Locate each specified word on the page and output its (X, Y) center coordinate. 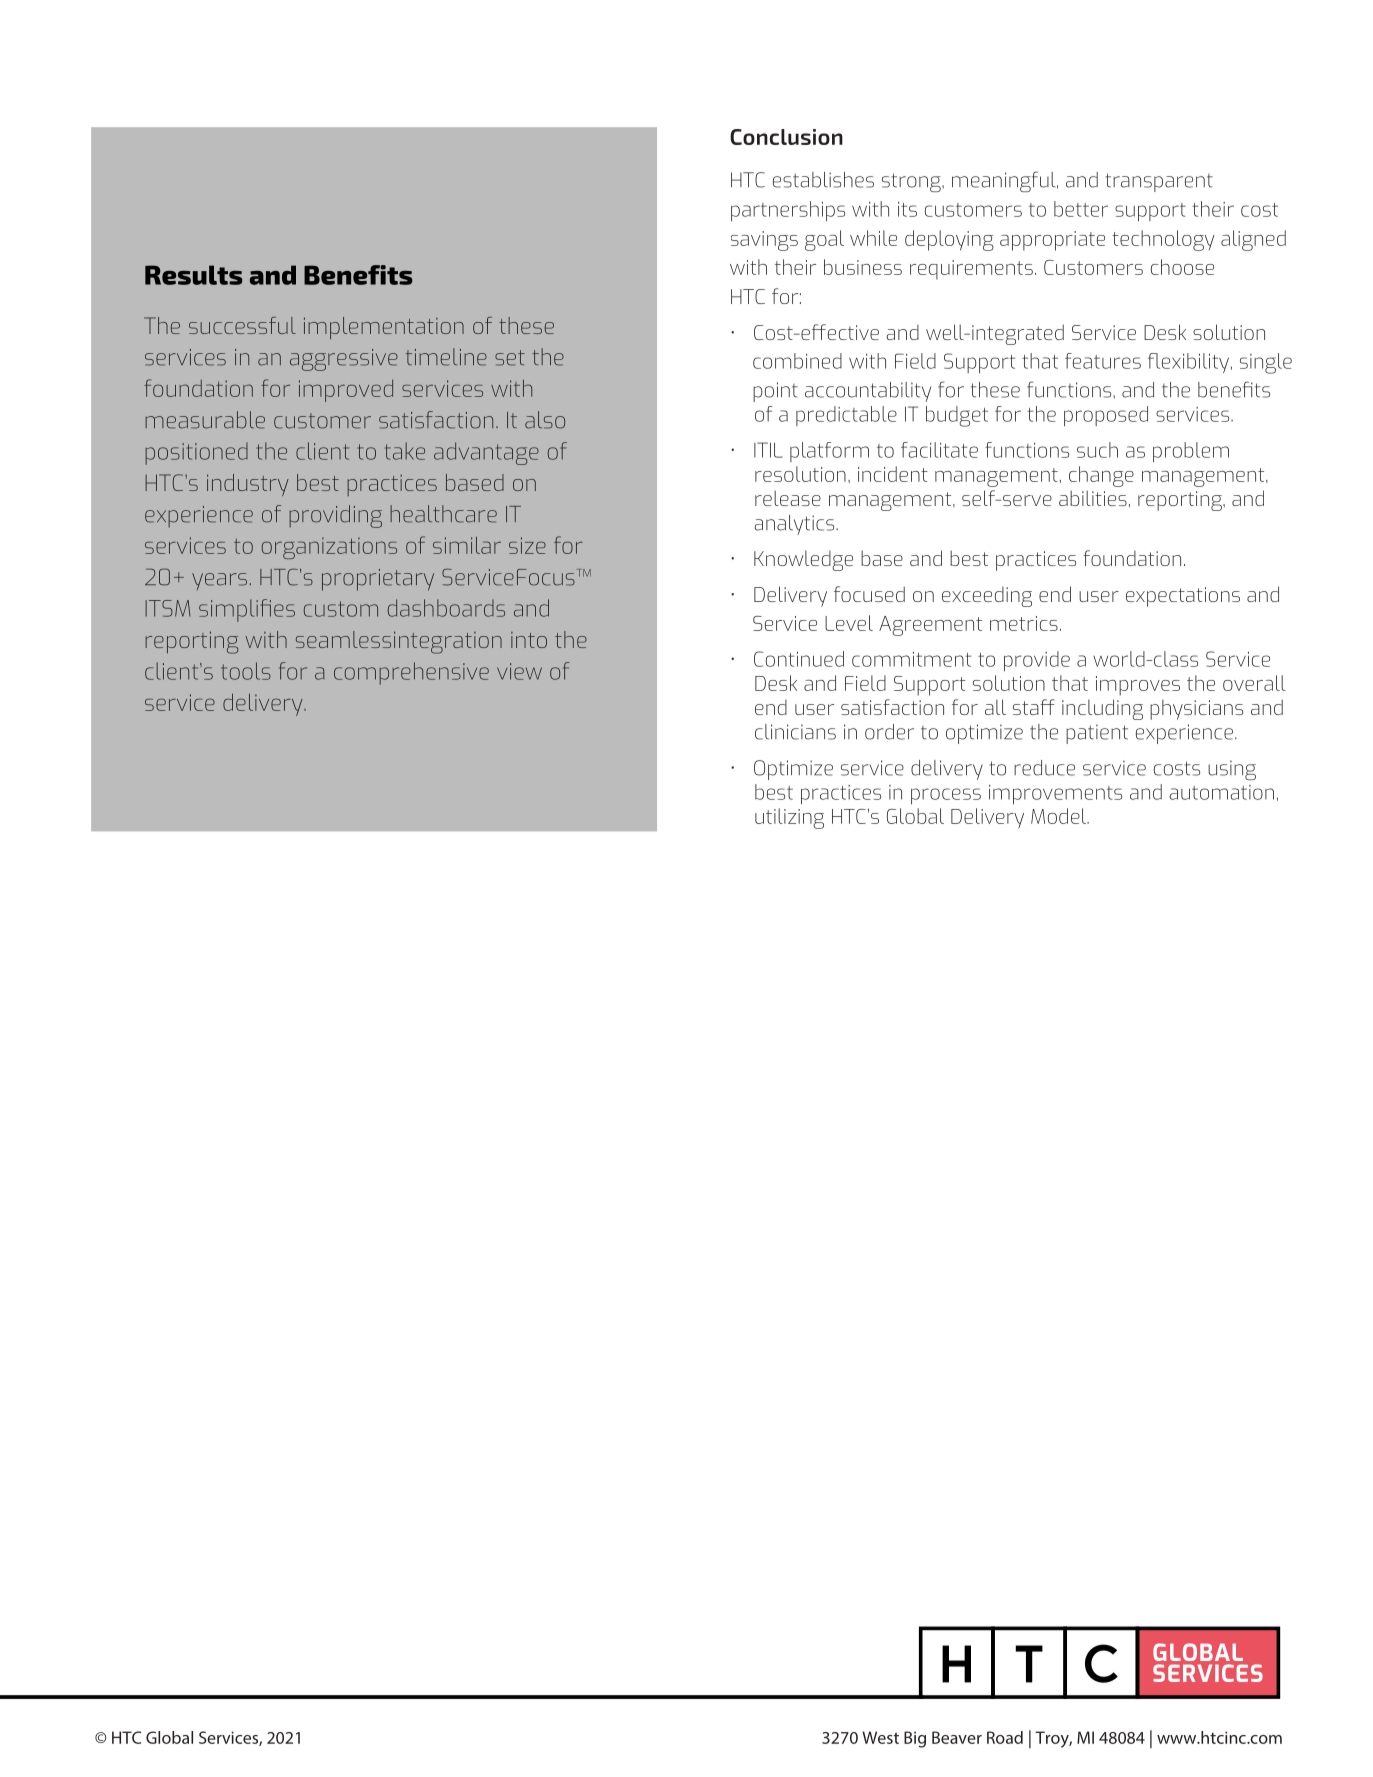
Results (194, 275)
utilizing (789, 818)
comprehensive (411, 673)
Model (1060, 816)
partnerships (788, 211)
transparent (1159, 182)
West (880, 1737)
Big (915, 1739)
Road (1005, 1737)
